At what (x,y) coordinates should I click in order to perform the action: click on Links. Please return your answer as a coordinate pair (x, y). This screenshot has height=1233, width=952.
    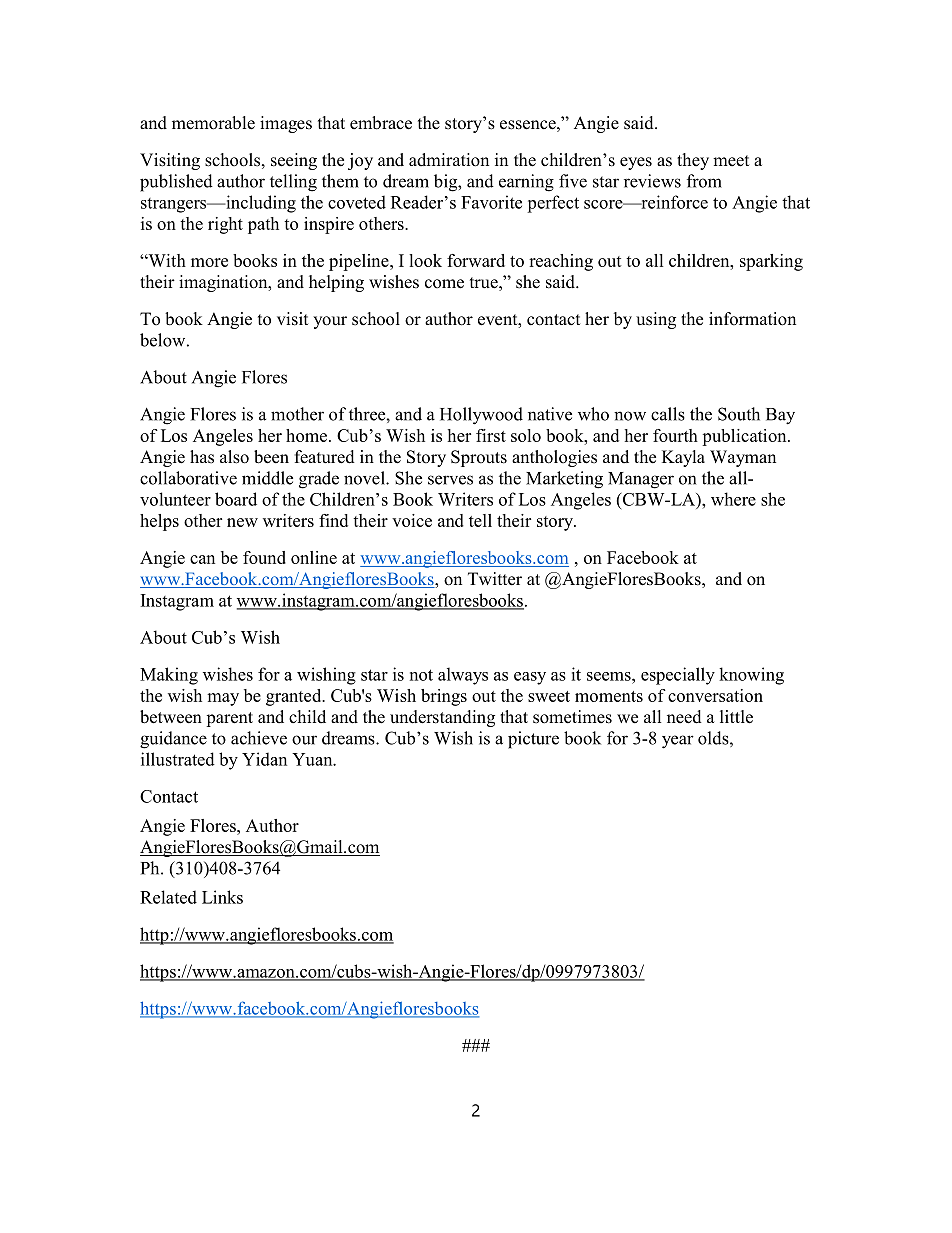
    Looking at the image, I should click on (222, 897).
